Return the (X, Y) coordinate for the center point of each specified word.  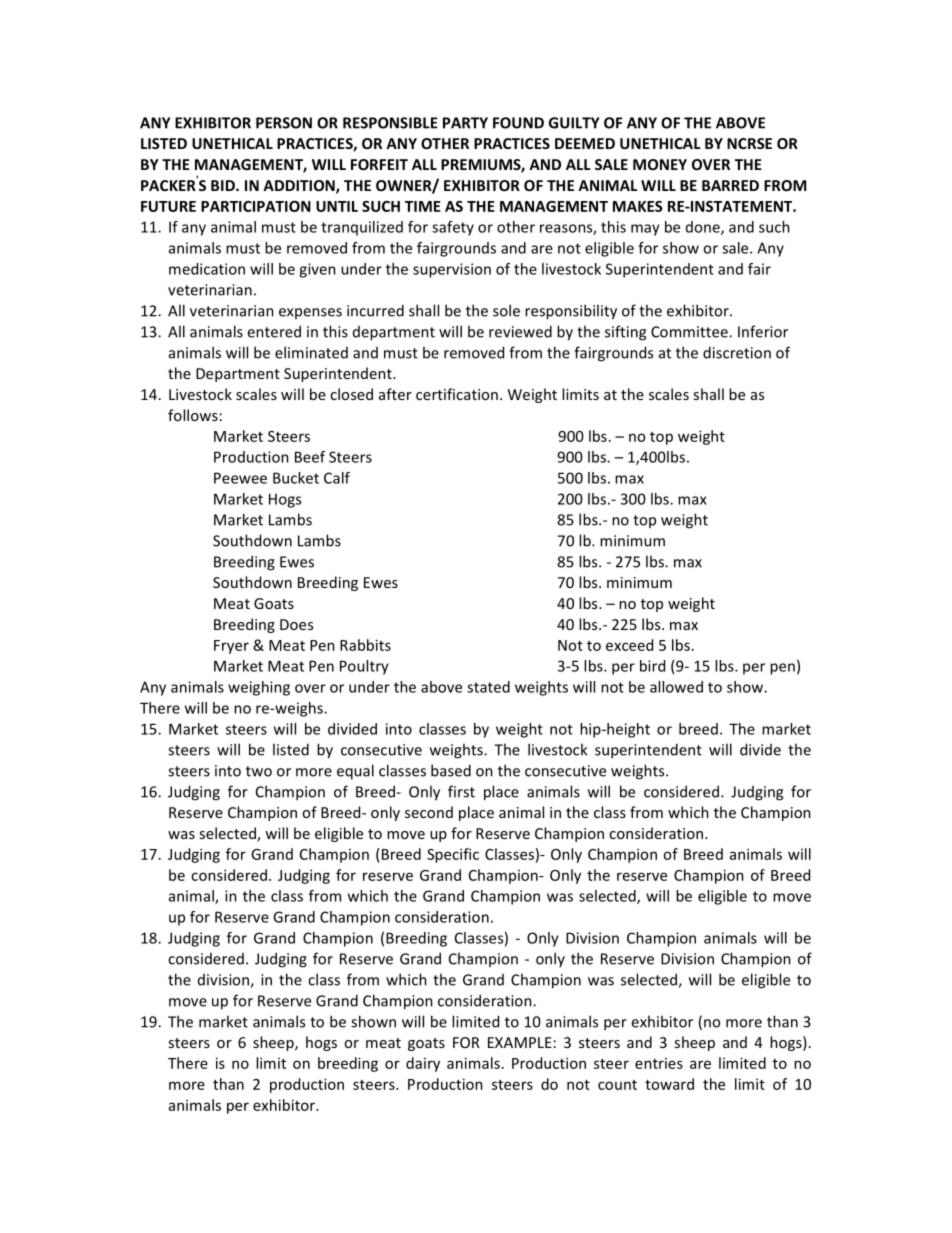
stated (488, 687)
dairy (423, 1064)
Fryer (231, 647)
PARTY (465, 123)
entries (659, 1063)
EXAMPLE (520, 1042)
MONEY (660, 164)
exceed (629, 645)
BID (224, 185)
